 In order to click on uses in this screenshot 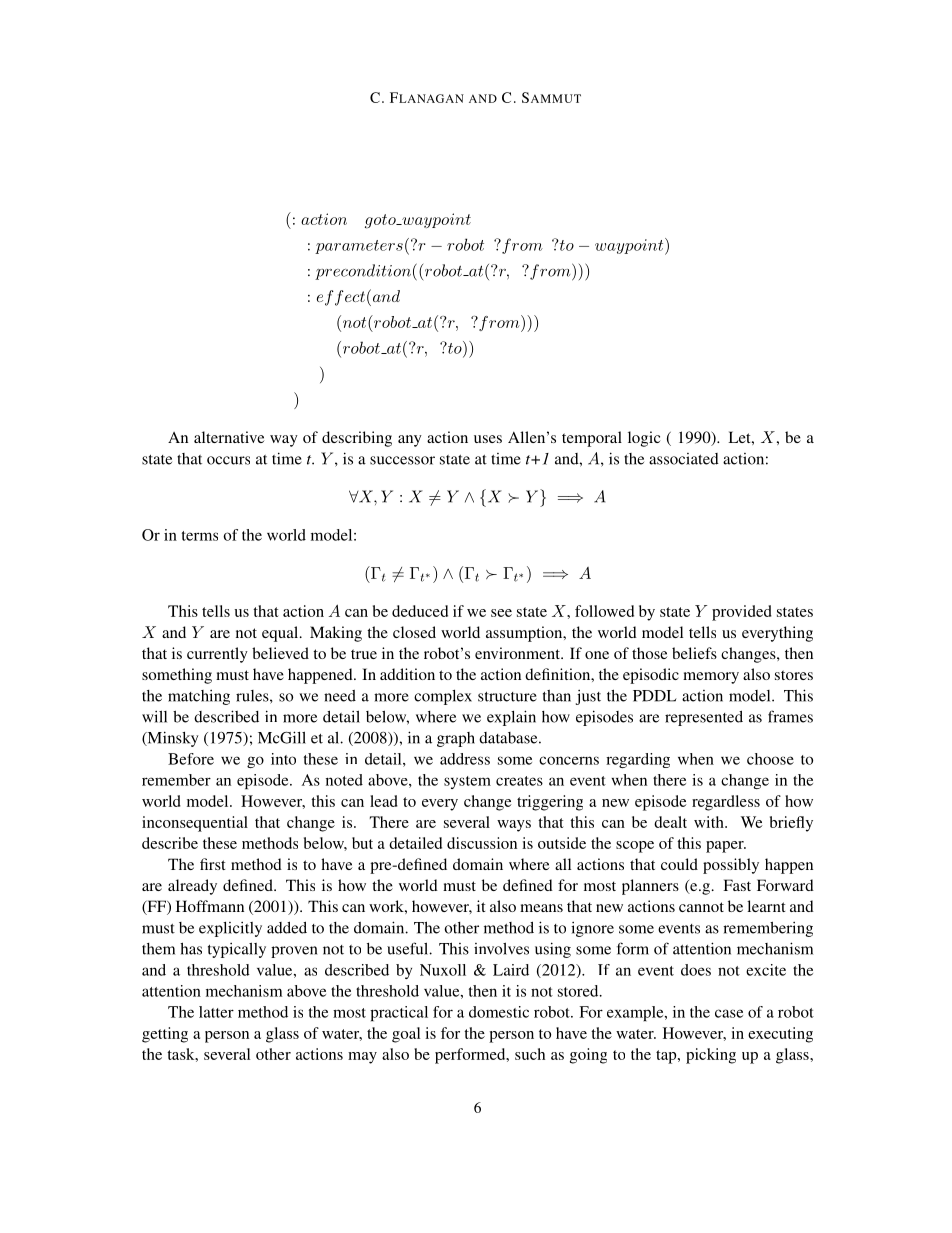, I will do `click(488, 439)`.
